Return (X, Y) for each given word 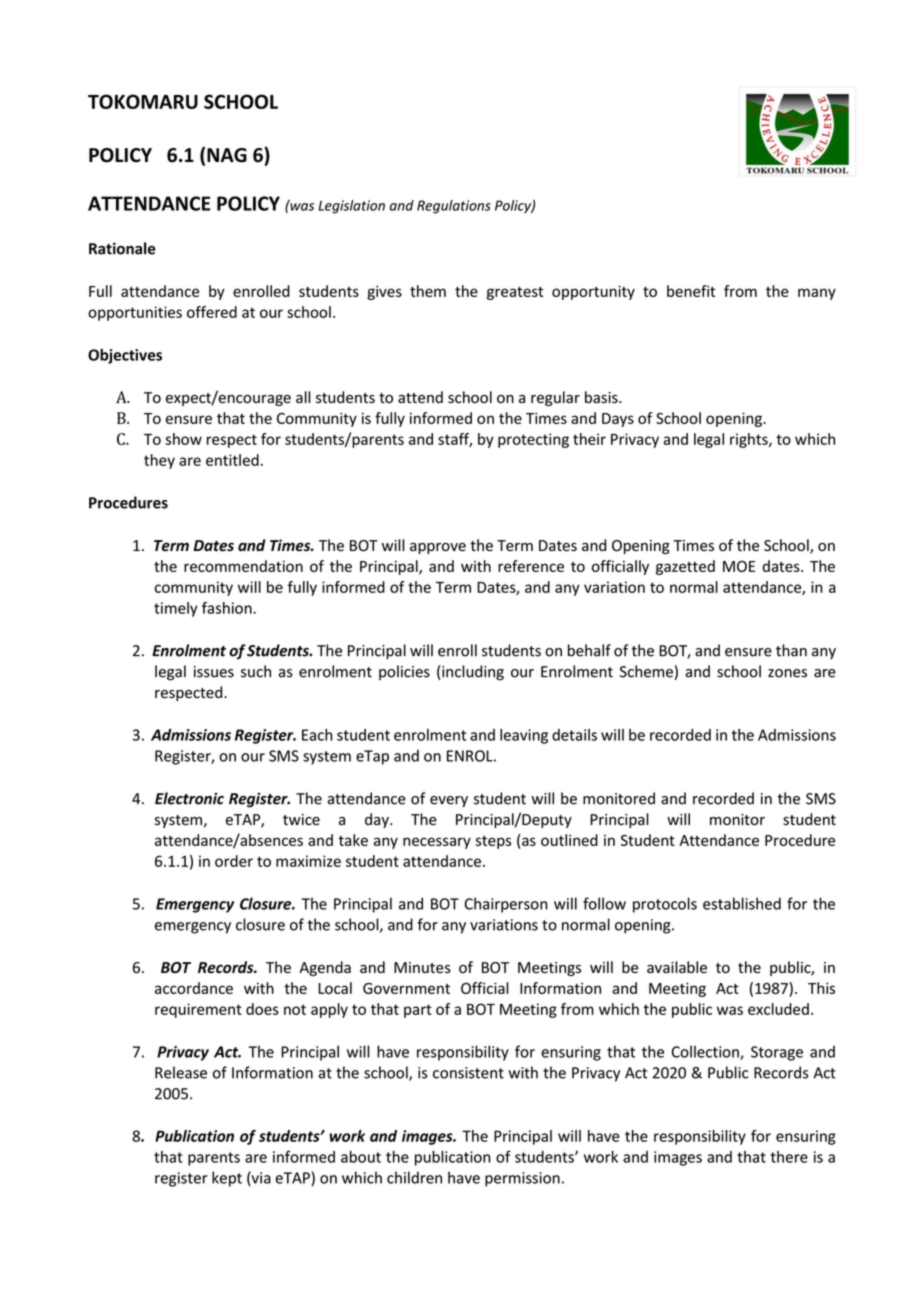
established (742, 903)
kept (227, 1179)
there (789, 1157)
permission (522, 1179)
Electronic (189, 798)
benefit (691, 291)
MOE (739, 566)
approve (438, 548)
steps (493, 842)
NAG (227, 155)
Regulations (454, 207)
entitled (232, 460)
